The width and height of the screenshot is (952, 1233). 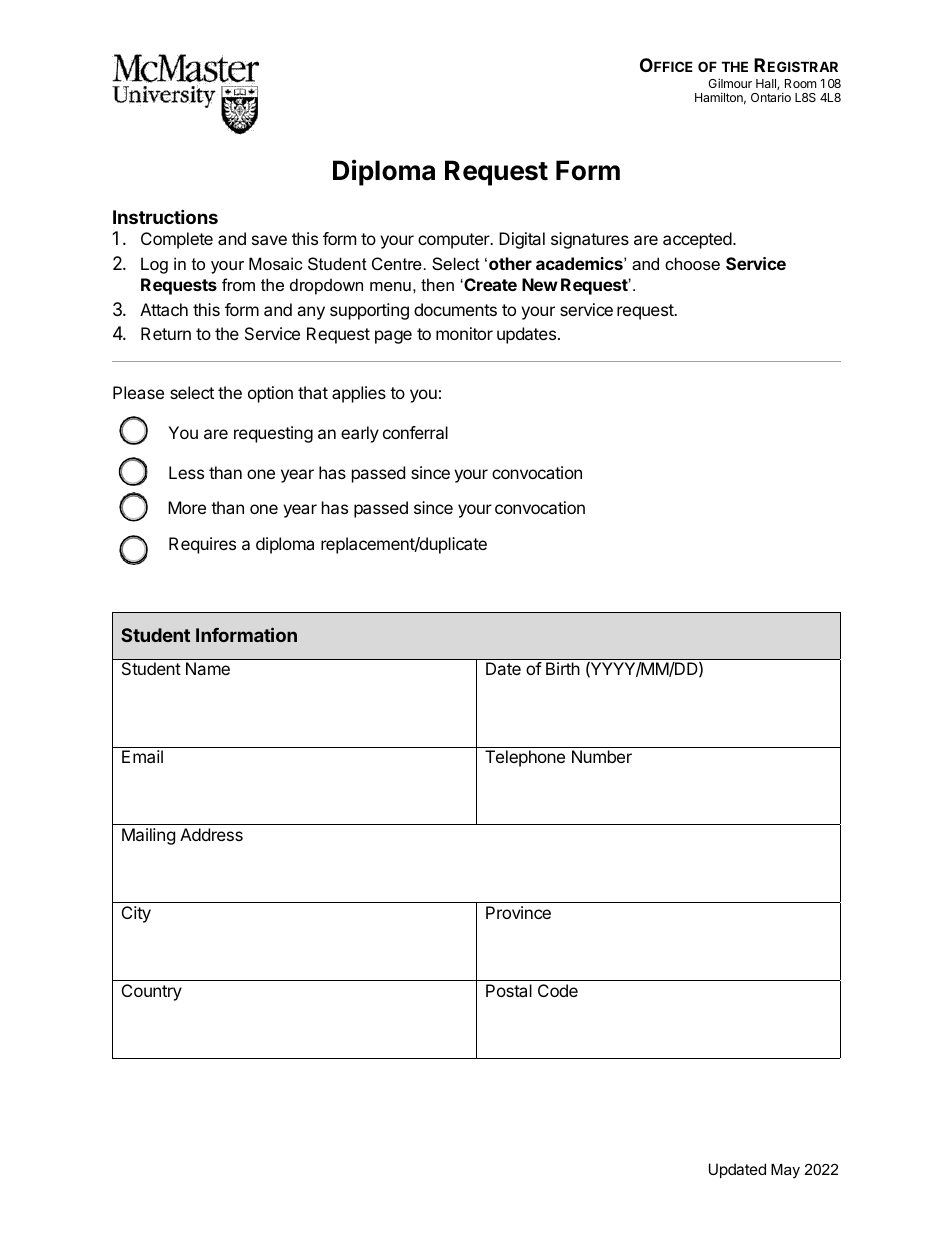 I want to click on Number, so click(x=602, y=756).
